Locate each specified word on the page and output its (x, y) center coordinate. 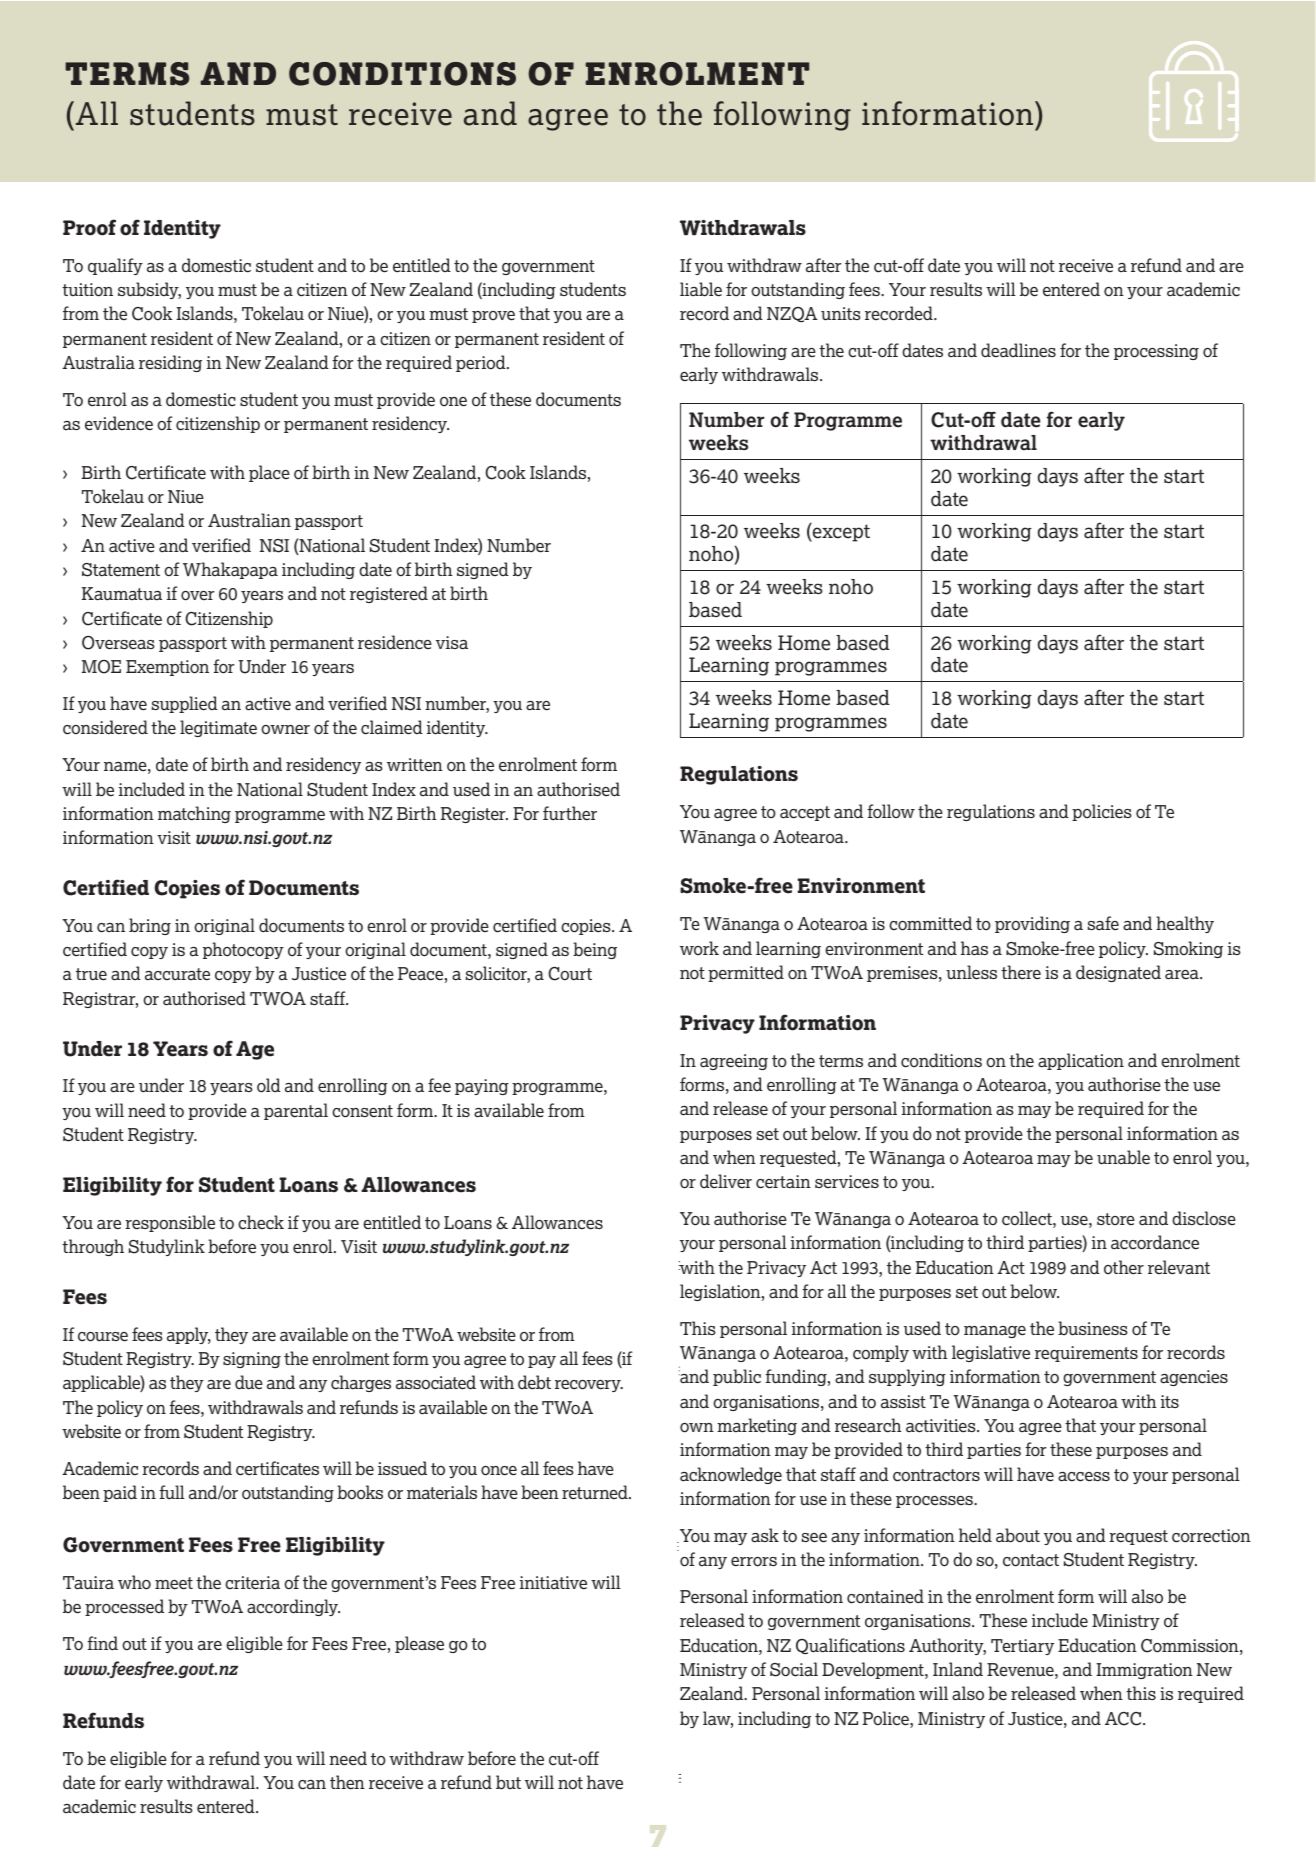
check (261, 1222)
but (508, 1782)
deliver (726, 1181)
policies (1102, 812)
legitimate (218, 728)
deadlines (1018, 350)
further (570, 813)
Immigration (1144, 1671)
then (347, 1782)
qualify (115, 266)
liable (701, 289)
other (1124, 1267)
